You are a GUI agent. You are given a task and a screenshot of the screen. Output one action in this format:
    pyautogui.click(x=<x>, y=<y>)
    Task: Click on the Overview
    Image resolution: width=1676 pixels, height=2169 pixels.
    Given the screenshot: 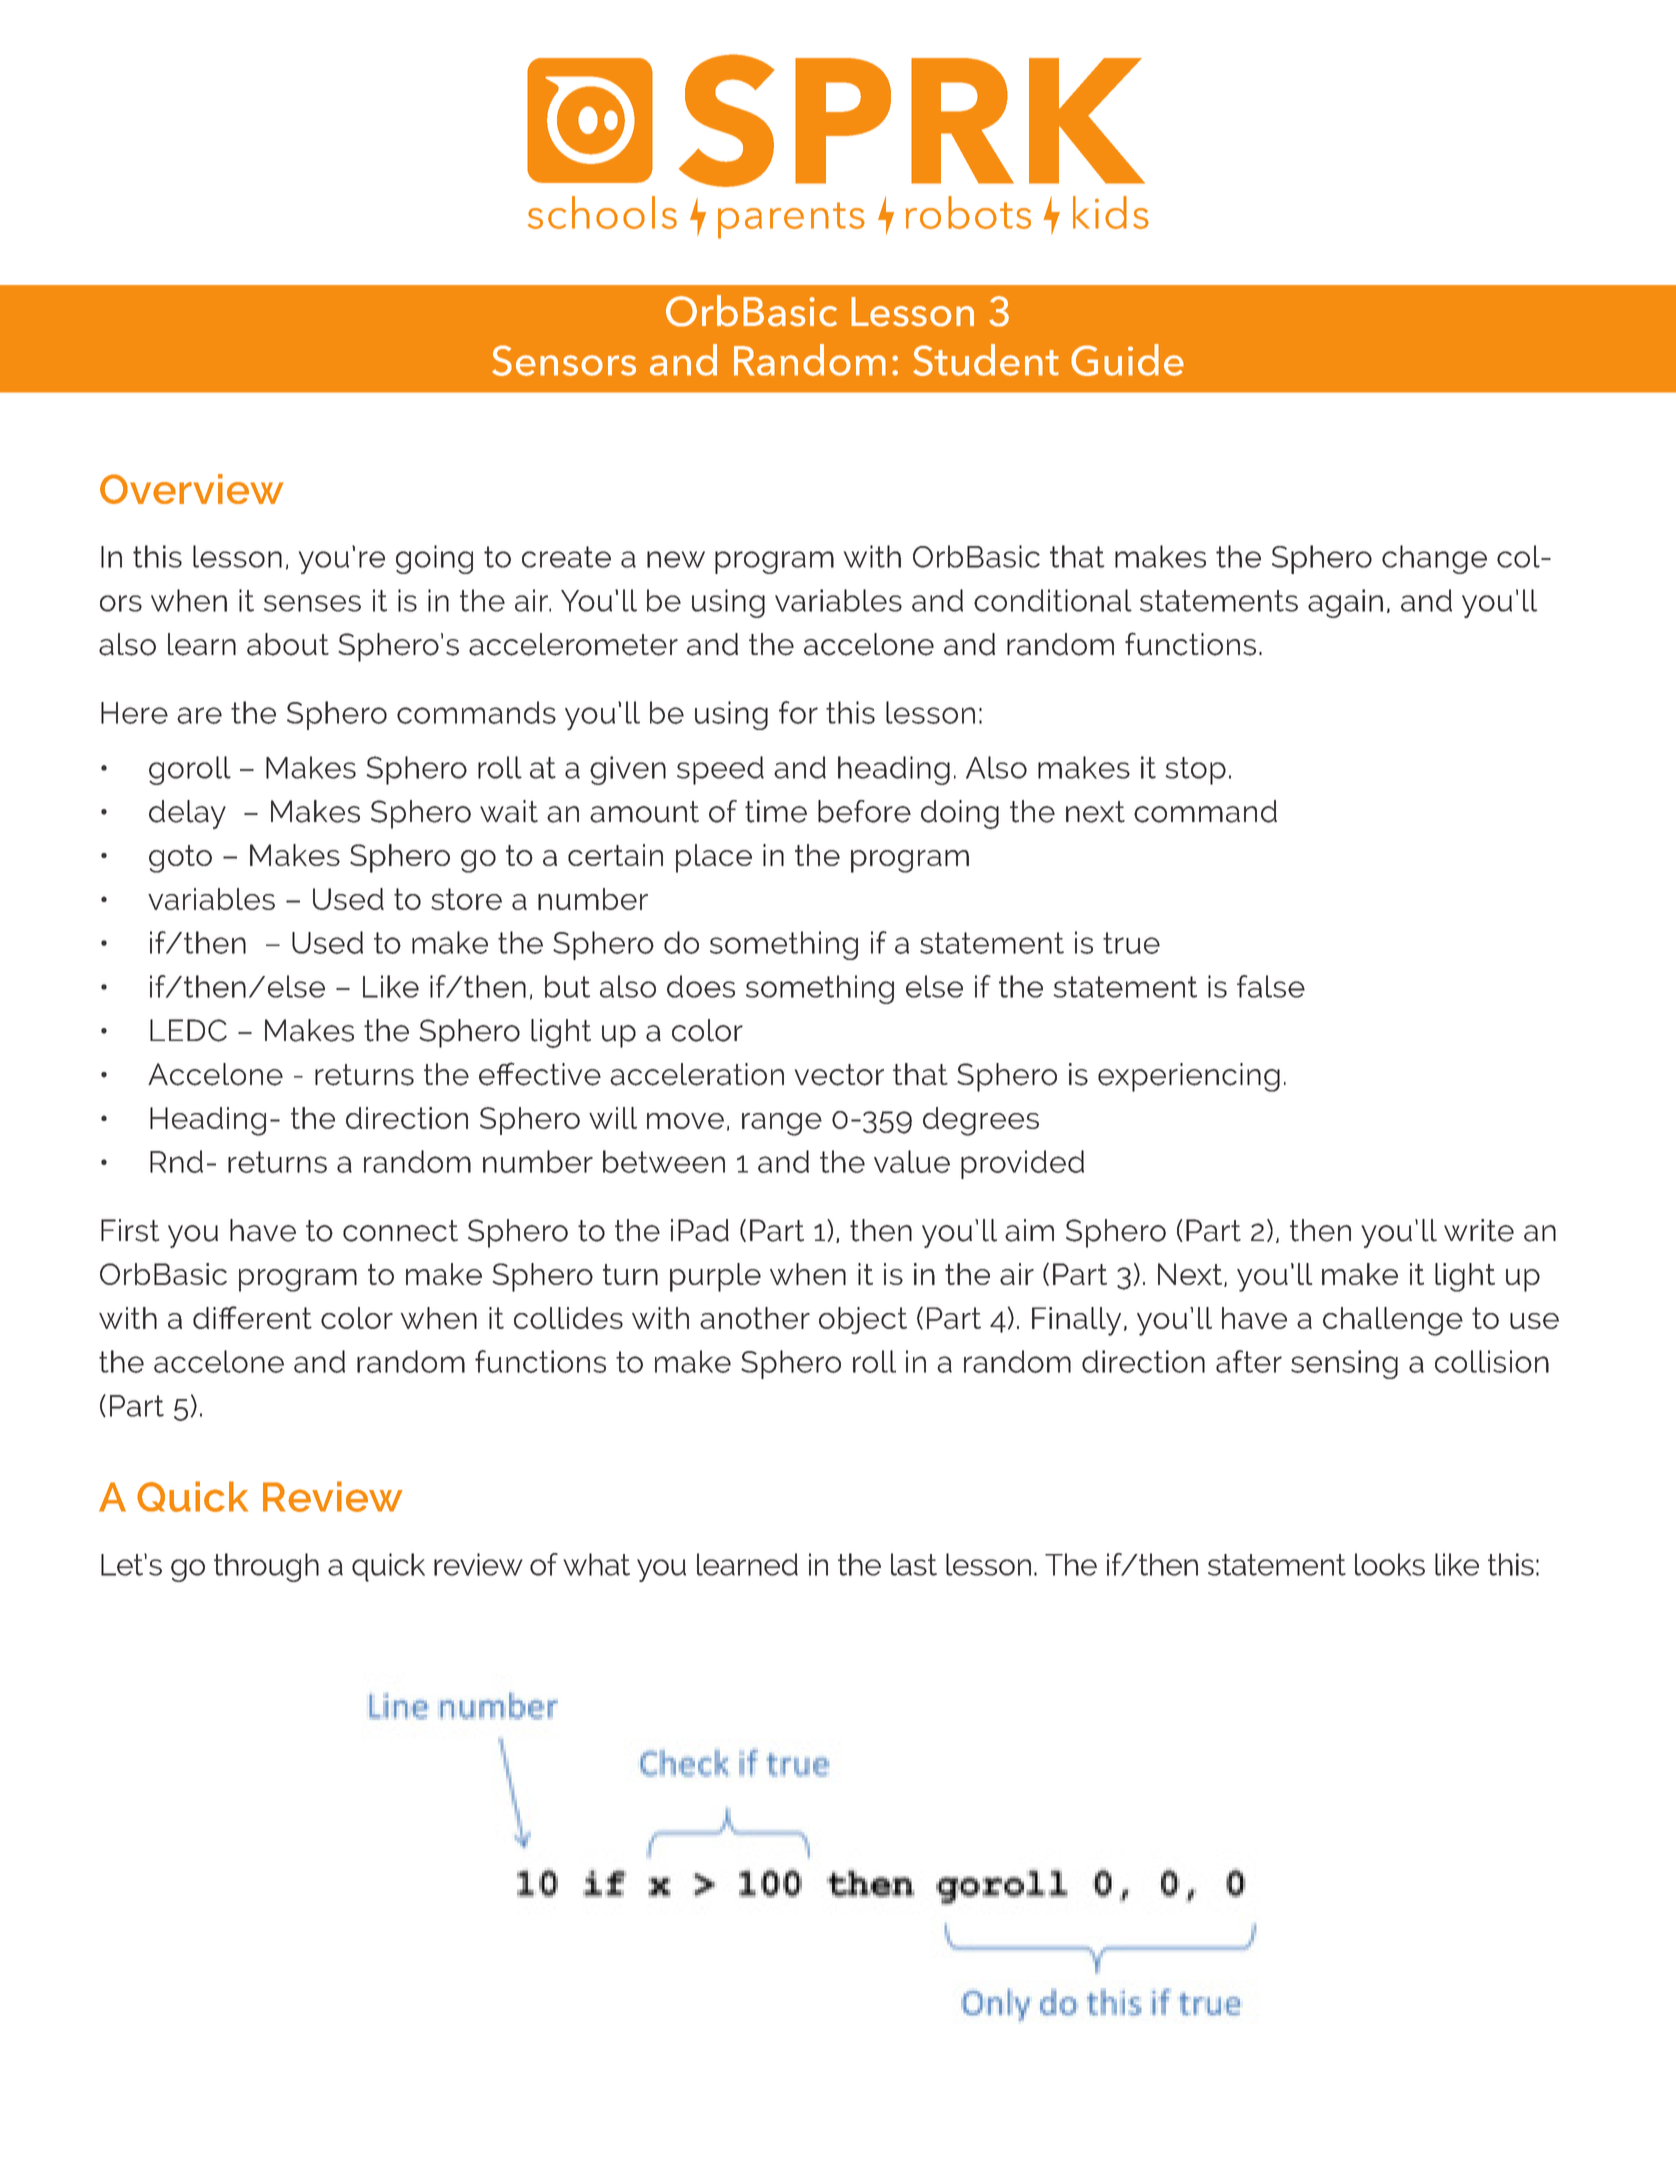 What is the action you would take?
    pyautogui.click(x=191, y=489)
